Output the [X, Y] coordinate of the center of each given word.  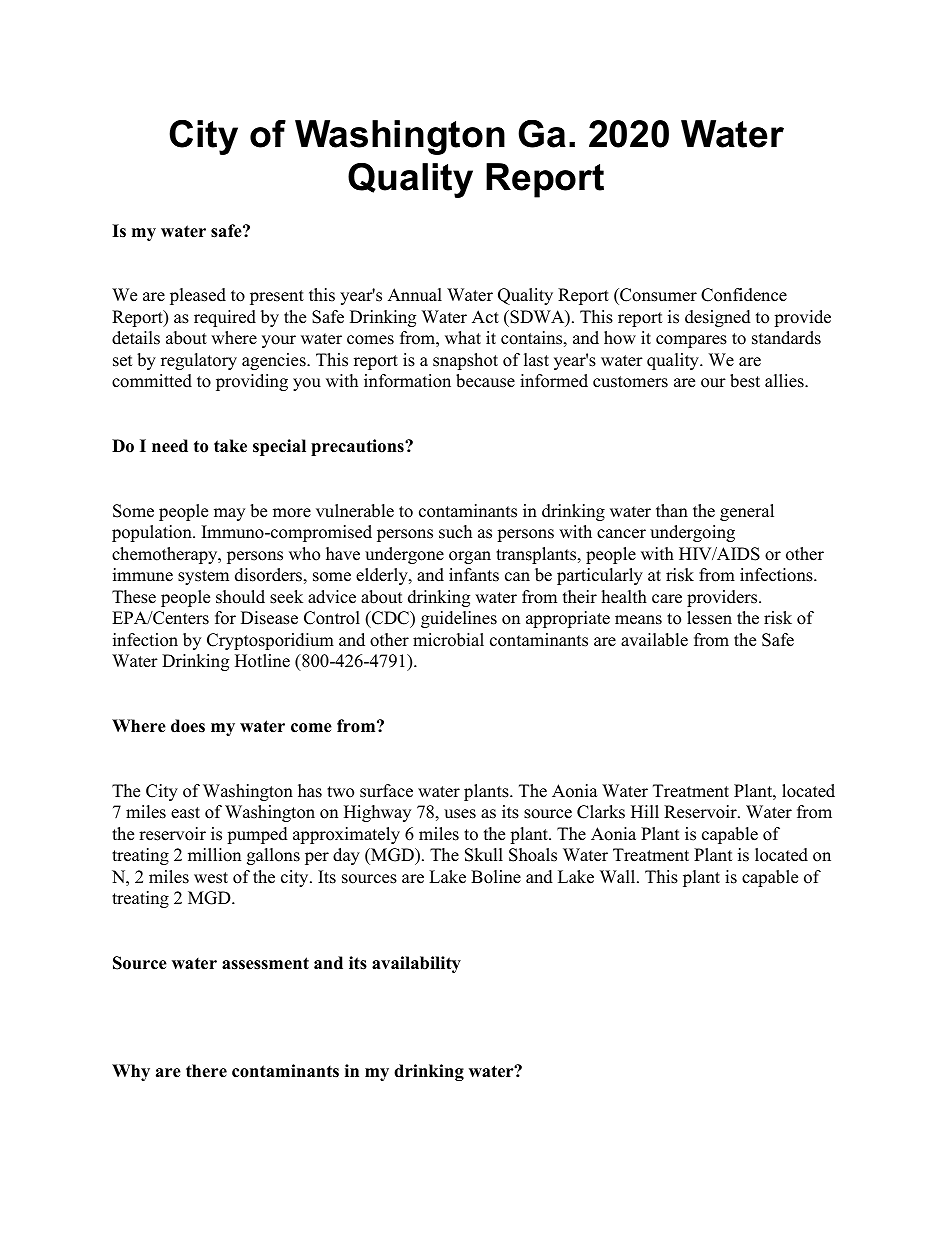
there [206, 1071]
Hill [645, 811]
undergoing [692, 533]
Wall [619, 876]
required [225, 318]
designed [718, 318]
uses [460, 814]
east [185, 813]
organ [470, 557]
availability [416, 964]
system [203, 577]
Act [485, 317]
